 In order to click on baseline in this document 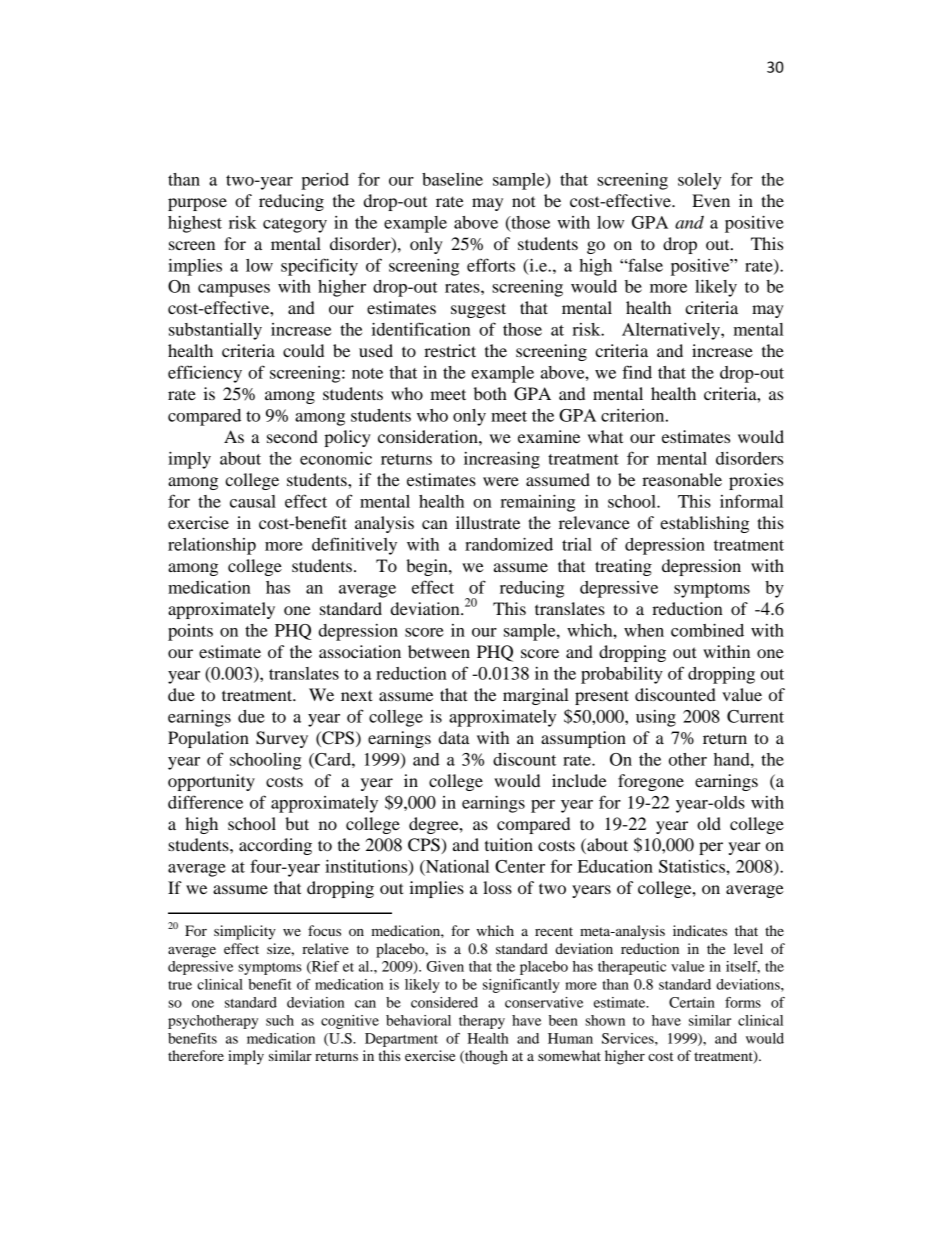, I will do `click(452, 179)`.
